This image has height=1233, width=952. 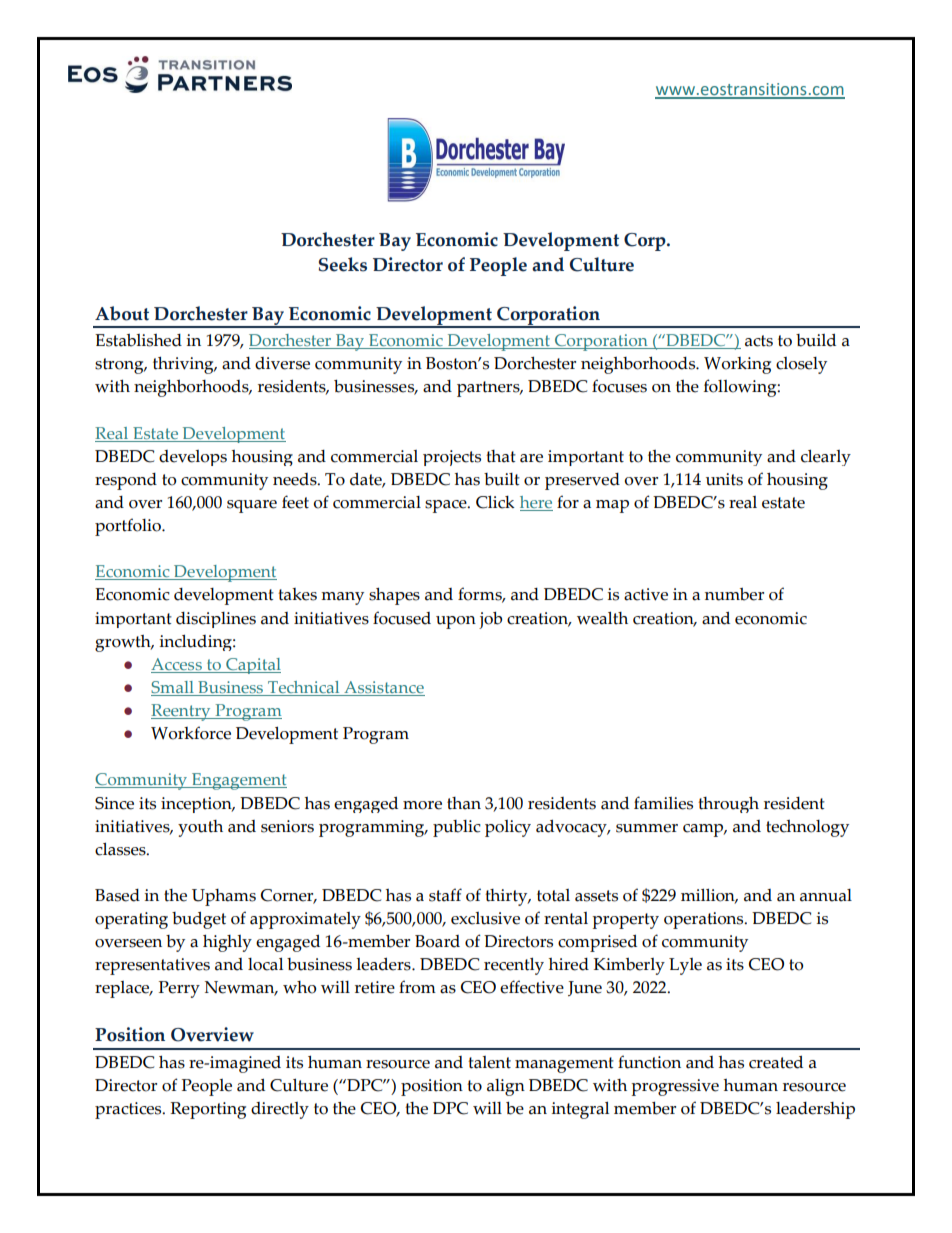 I want to click on number, so click(x=734, y=594).
